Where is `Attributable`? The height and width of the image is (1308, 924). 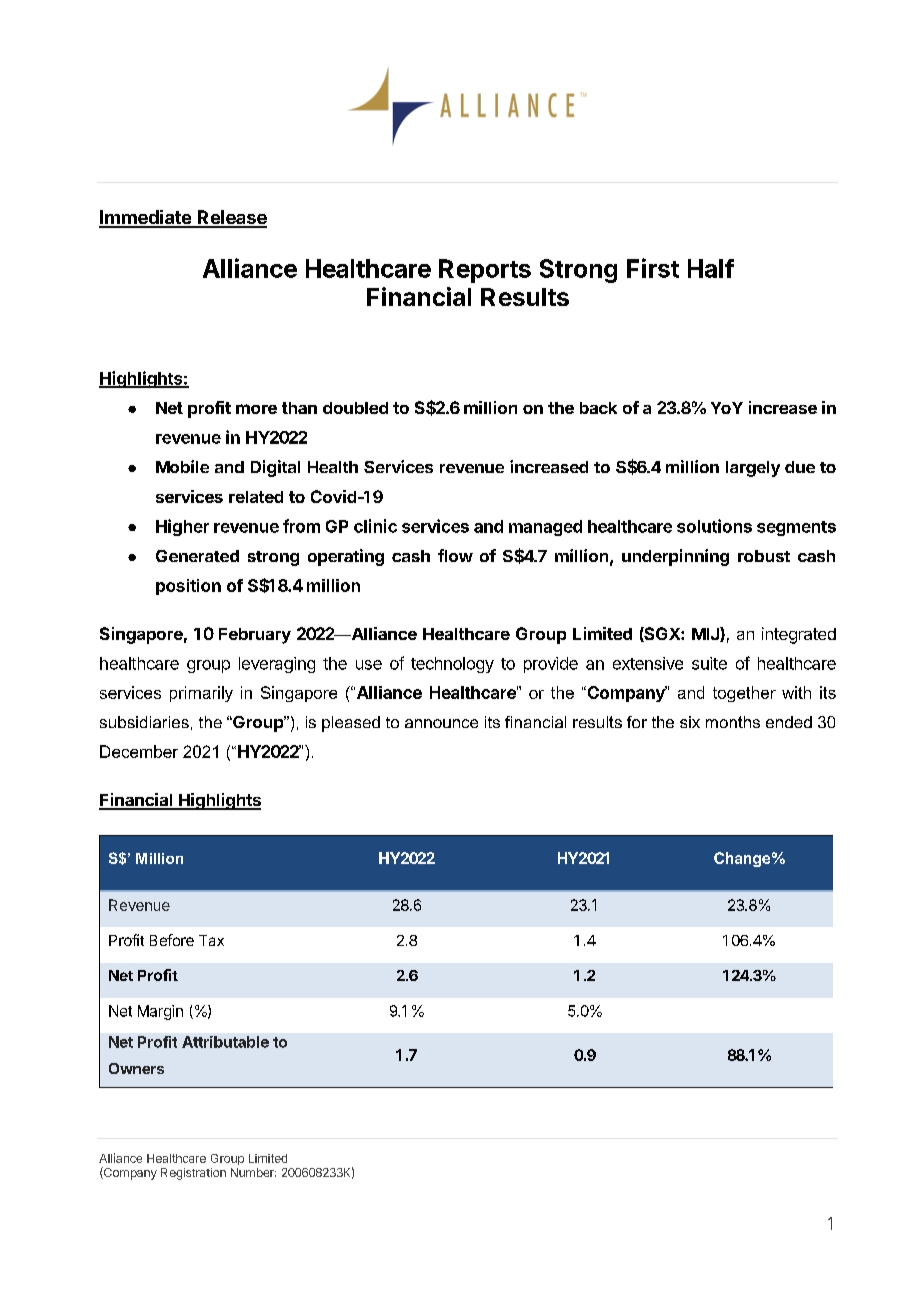
Attributable is located at coordinates (225, 1042).
